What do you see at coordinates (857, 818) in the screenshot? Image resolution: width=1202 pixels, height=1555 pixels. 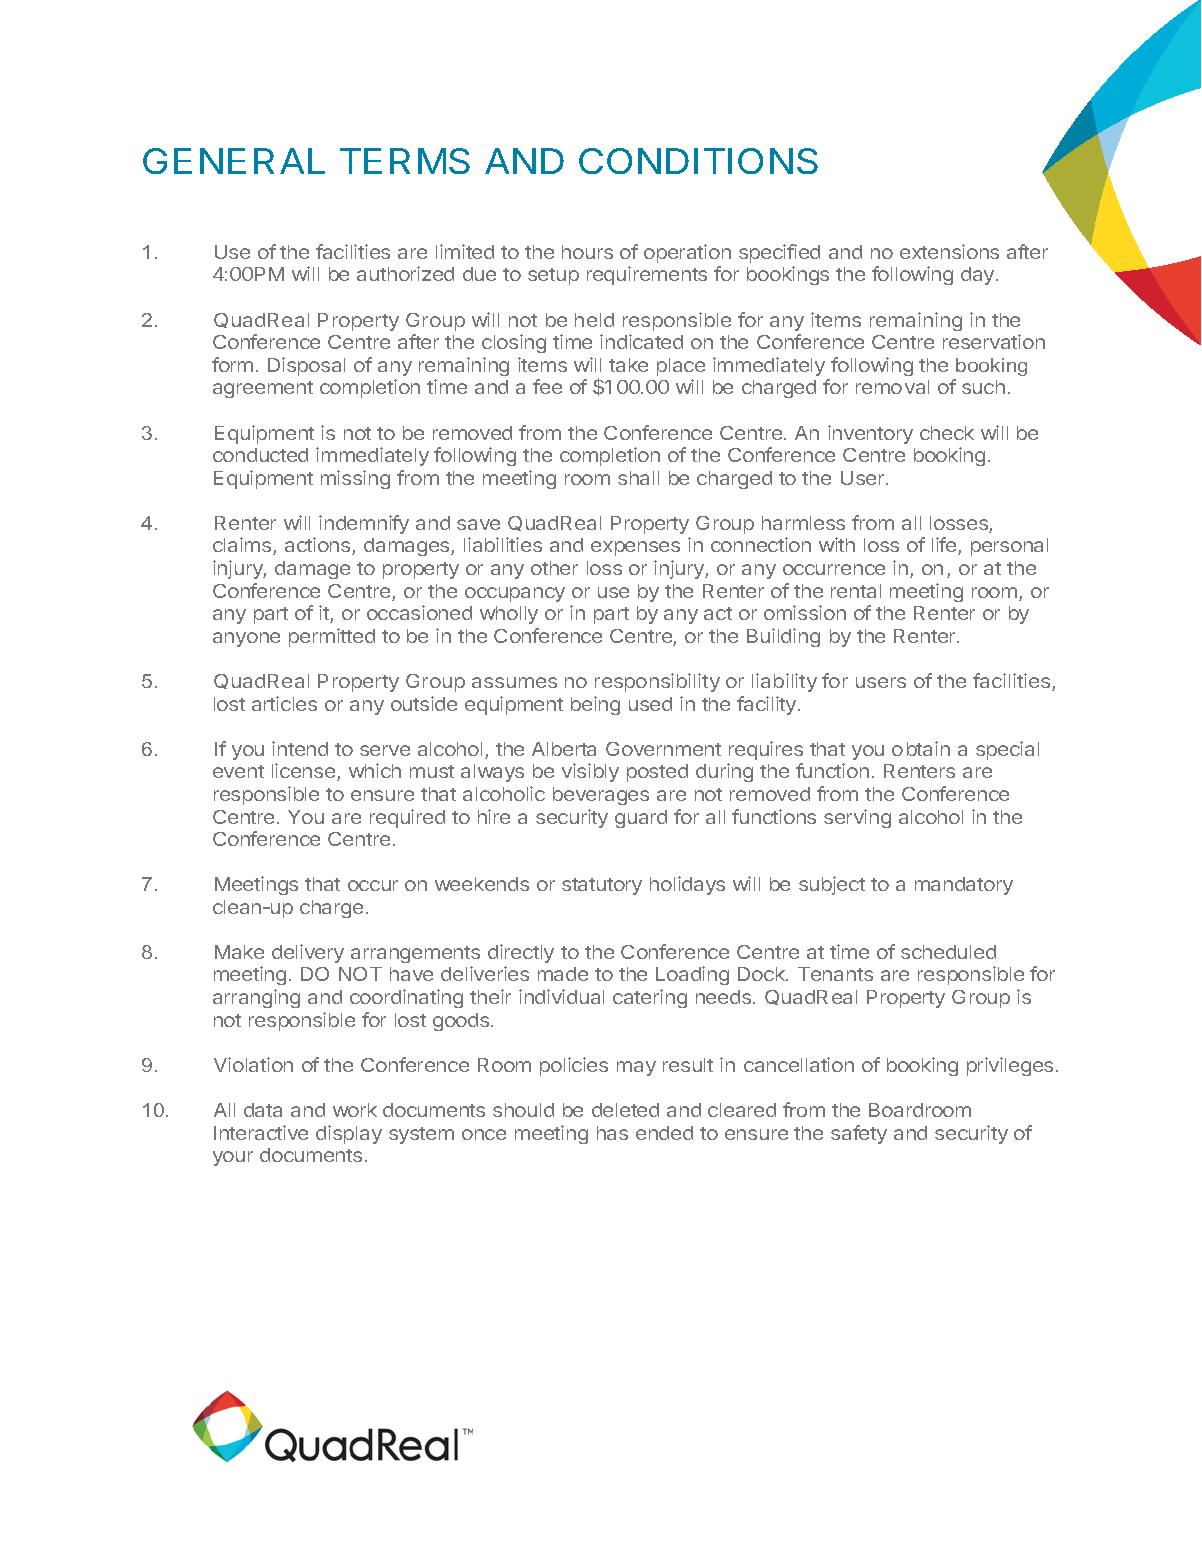 I see `serving` at bounding box center [857, 818].
